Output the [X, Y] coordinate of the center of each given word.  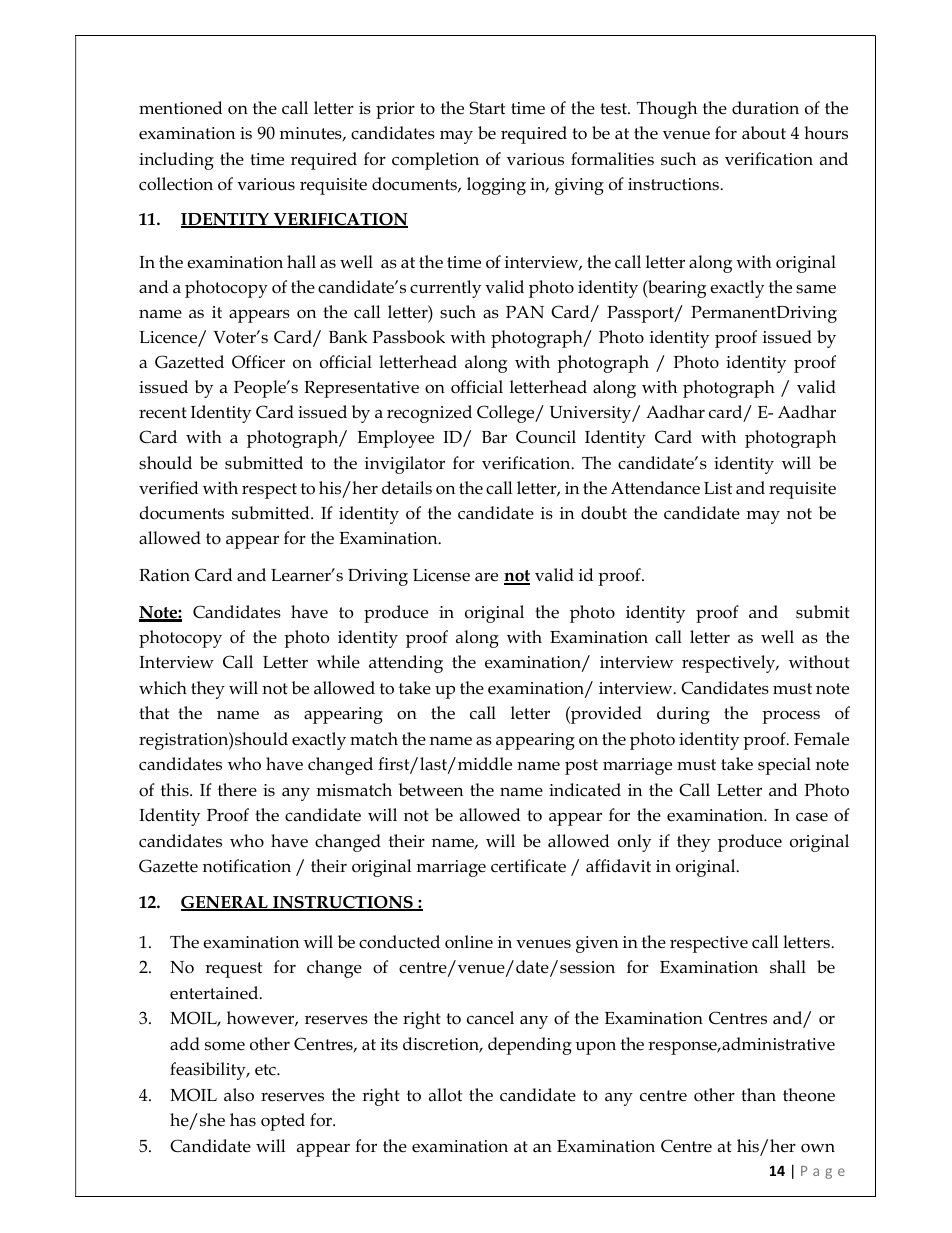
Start [487, 108]
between [431, 790]
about [764, 133]
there [237, 790]
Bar [494, 437]
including [176, 161]
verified [168, 488]
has [243, 1120]
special [784, 766]
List [718, 488]
